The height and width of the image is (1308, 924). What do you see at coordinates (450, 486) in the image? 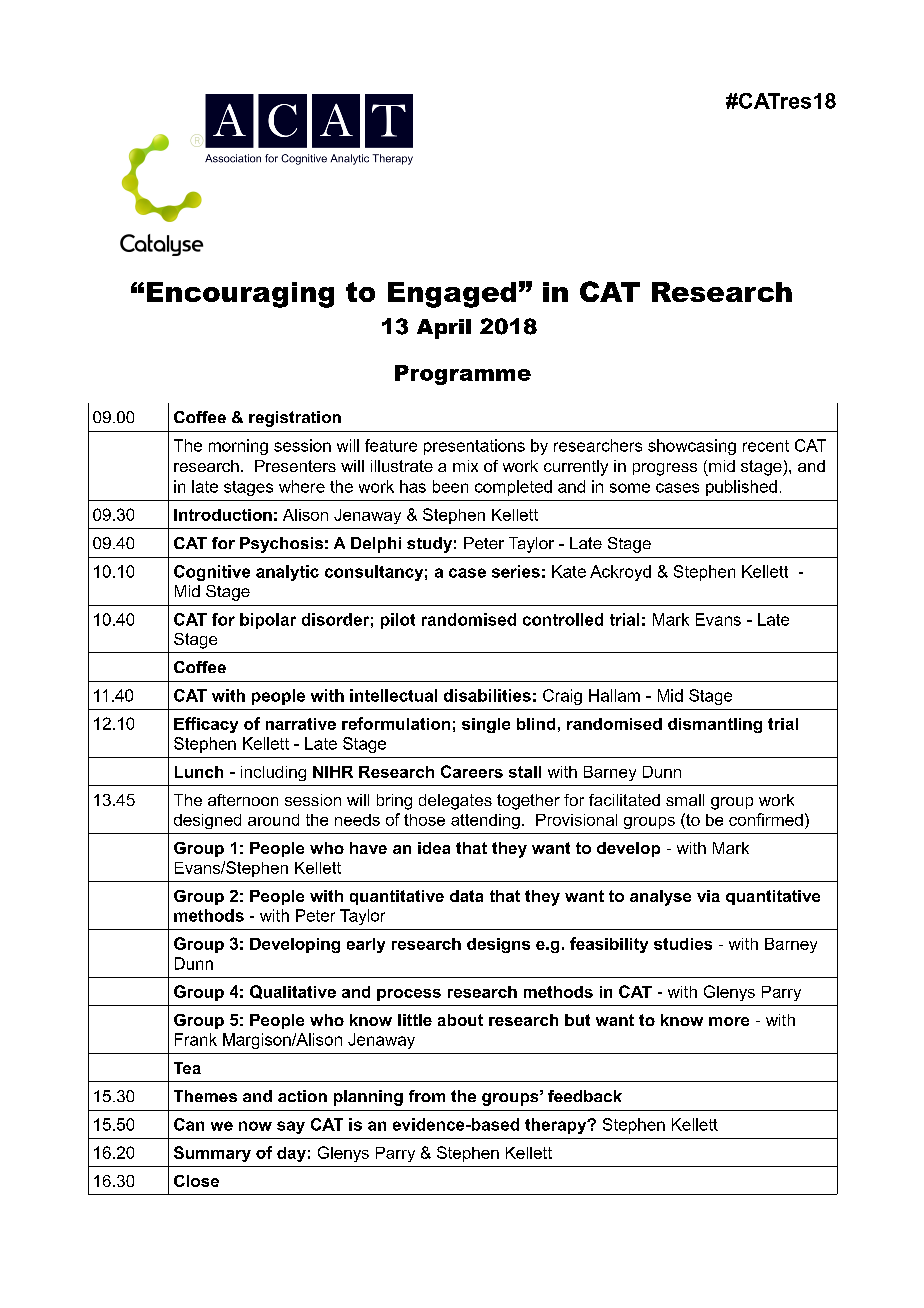
I see `been` at bounding box center [450, 486].
